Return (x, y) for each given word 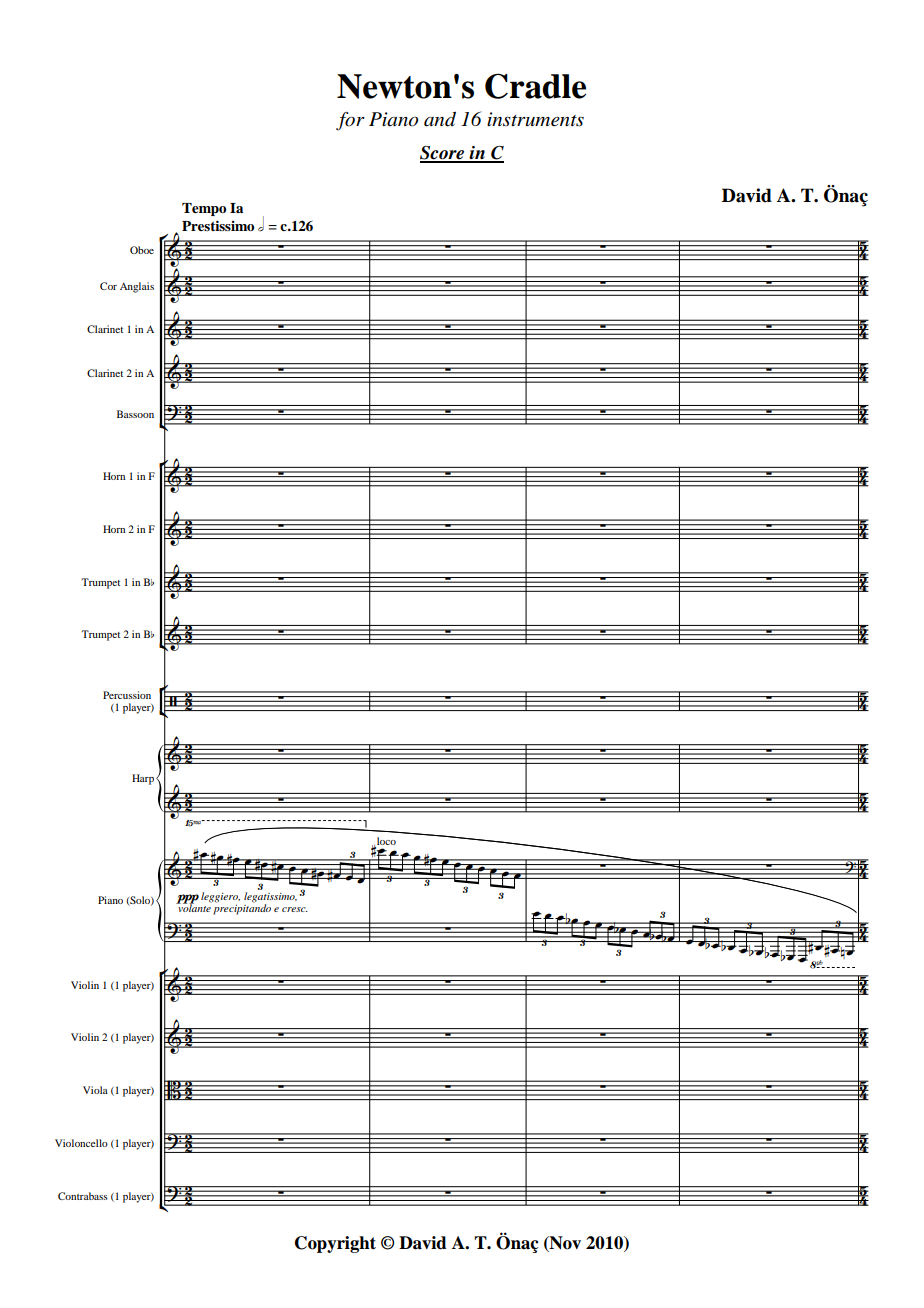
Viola (95, 1090)
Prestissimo (218, 225)
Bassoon (135, 414)
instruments (535, 119)
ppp (187, 900)
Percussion (127, 695)
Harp (143, 779)
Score (443, 154)
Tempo (204, 209)
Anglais (137, 287)
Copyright (335, 1244)
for (350, 121)
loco (385, 842)
